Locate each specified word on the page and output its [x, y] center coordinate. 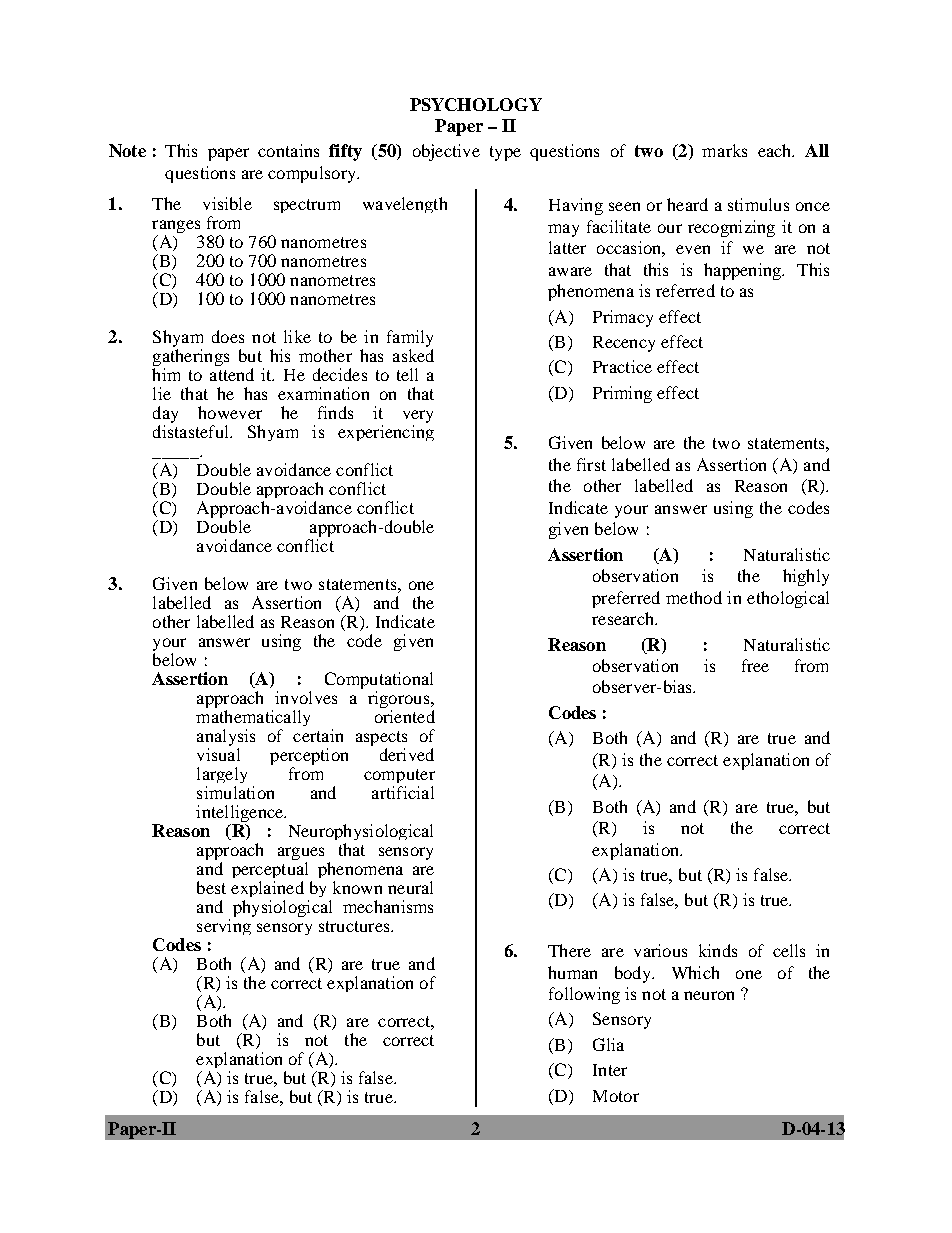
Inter [610, 1070]
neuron [709, 995]
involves [306, 697]
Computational [379, 680]
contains [288, 150]
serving [224, 927]
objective [446, 152]
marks [724, 150]
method [694, 597]
